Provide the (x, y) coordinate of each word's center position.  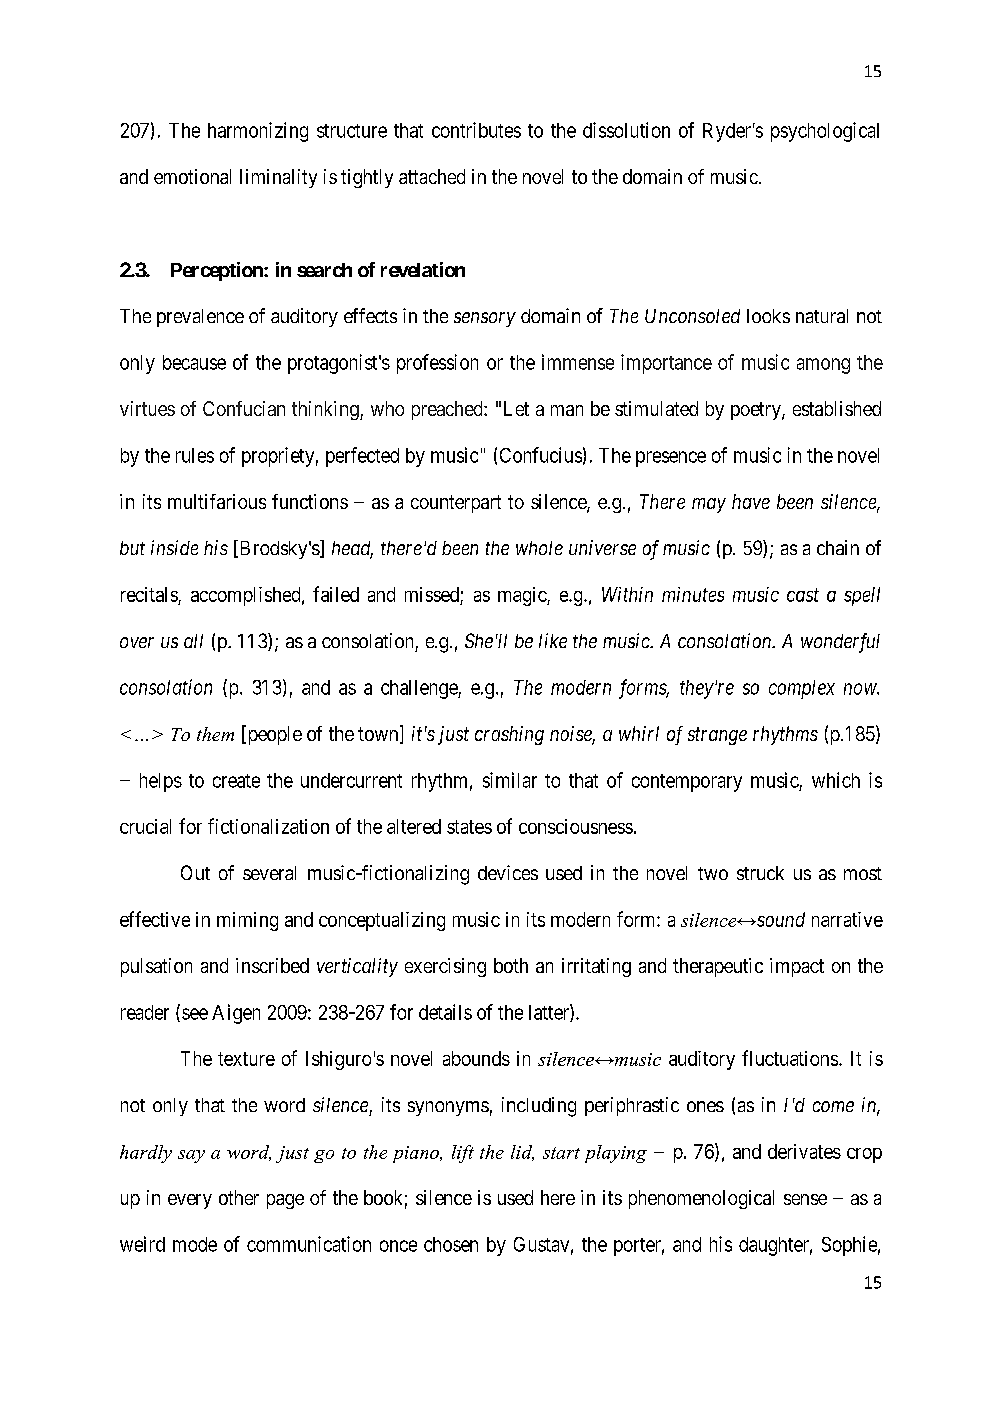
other (239, 1197)
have (751, 501)
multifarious (217, 501)
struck (760, 873)
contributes (476, 130)
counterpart (456, 504)
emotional (192, 176)
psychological (825, 132)
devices (508, 872)
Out (195, 872)
